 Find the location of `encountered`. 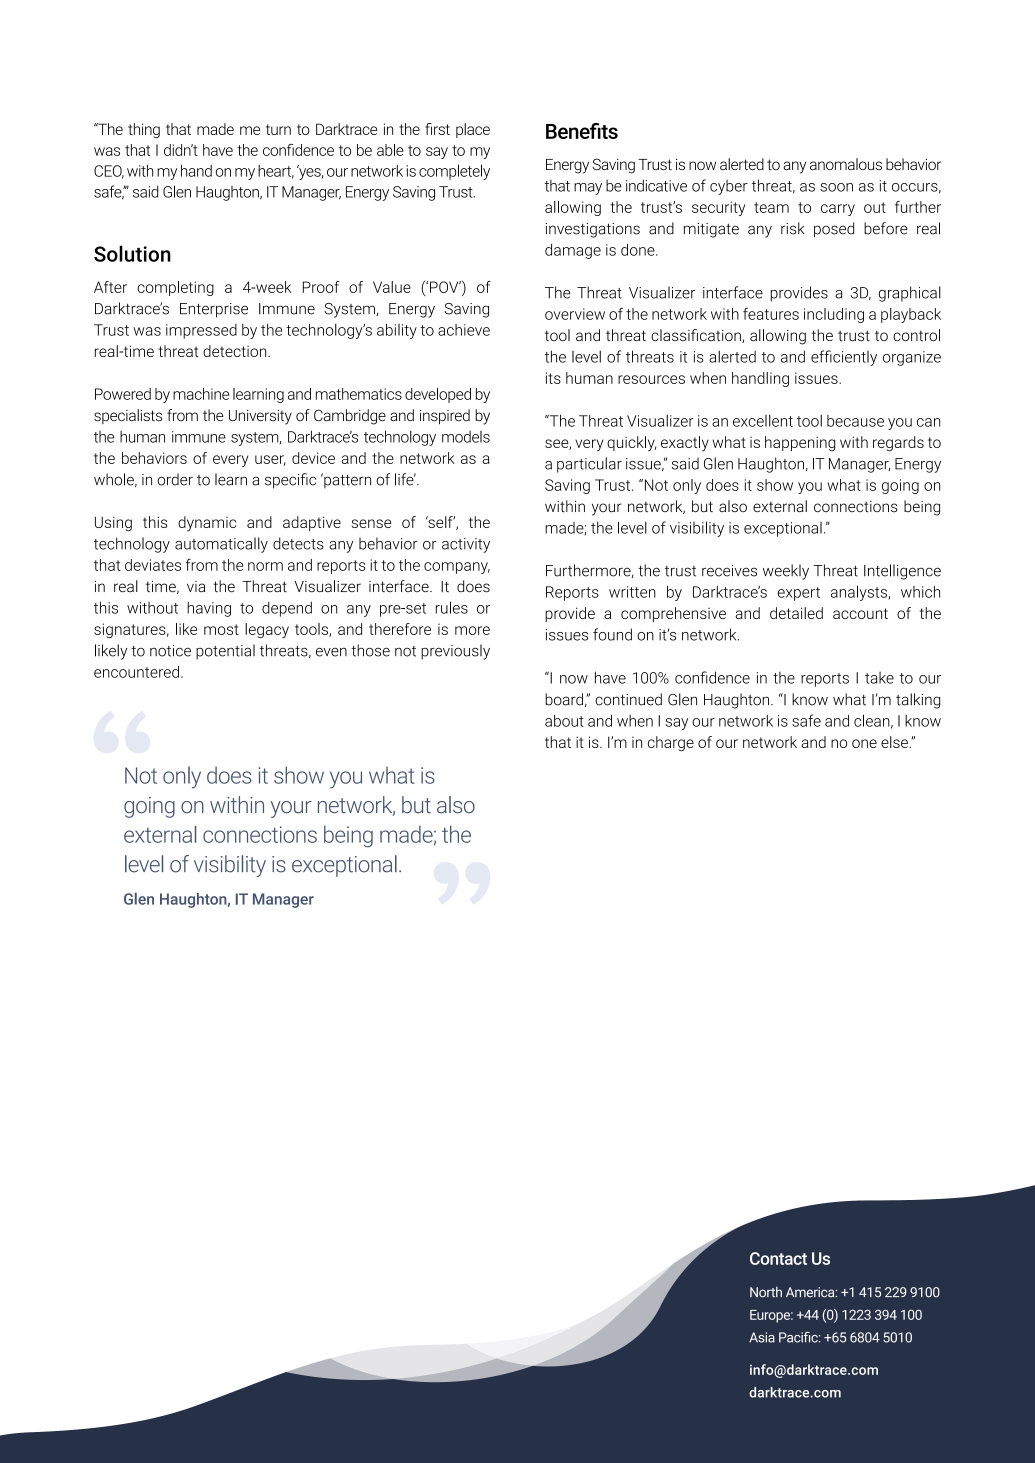

encountered is located at coordinates (136, 672).
